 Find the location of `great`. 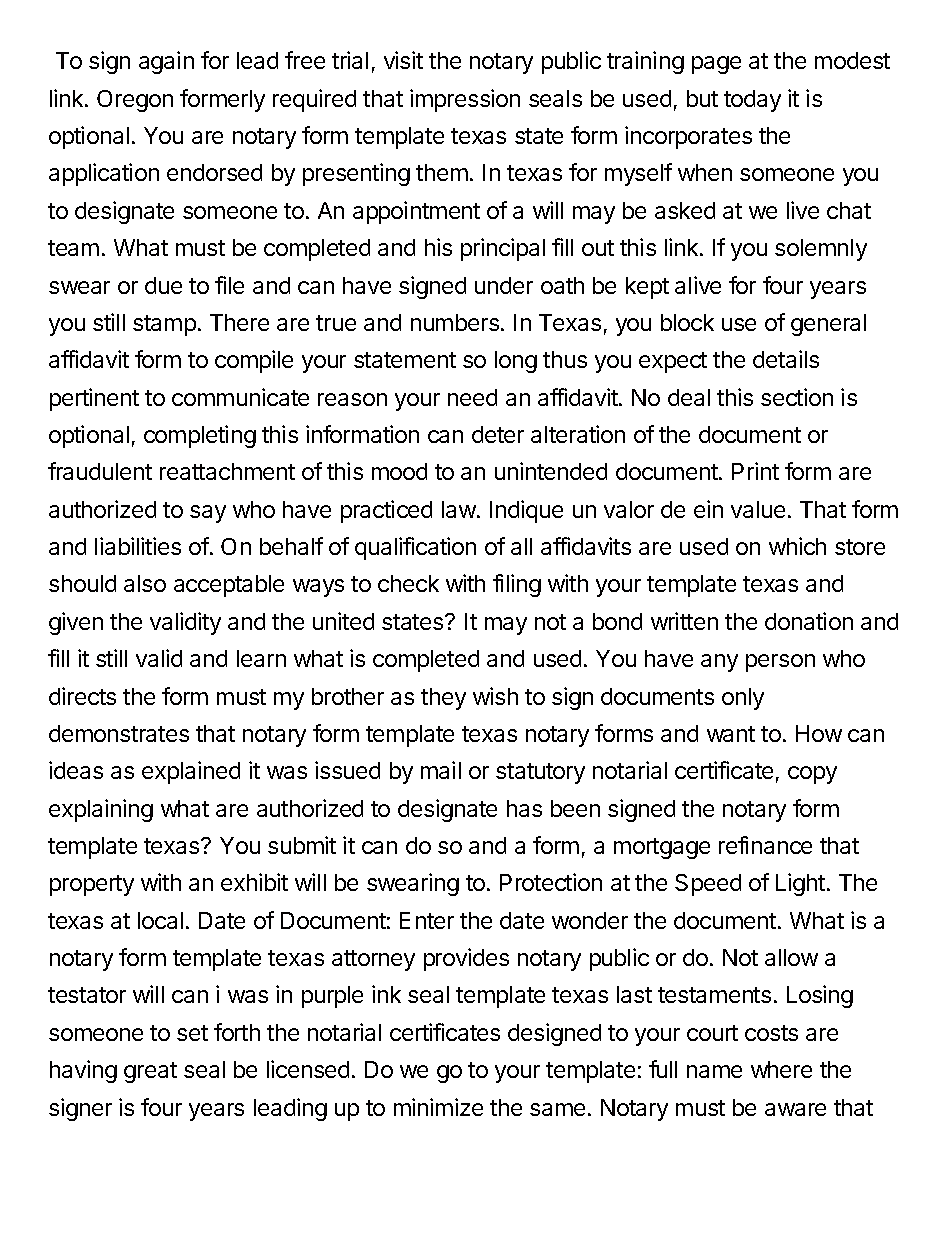

great is located at coordinates (150, 1072).
